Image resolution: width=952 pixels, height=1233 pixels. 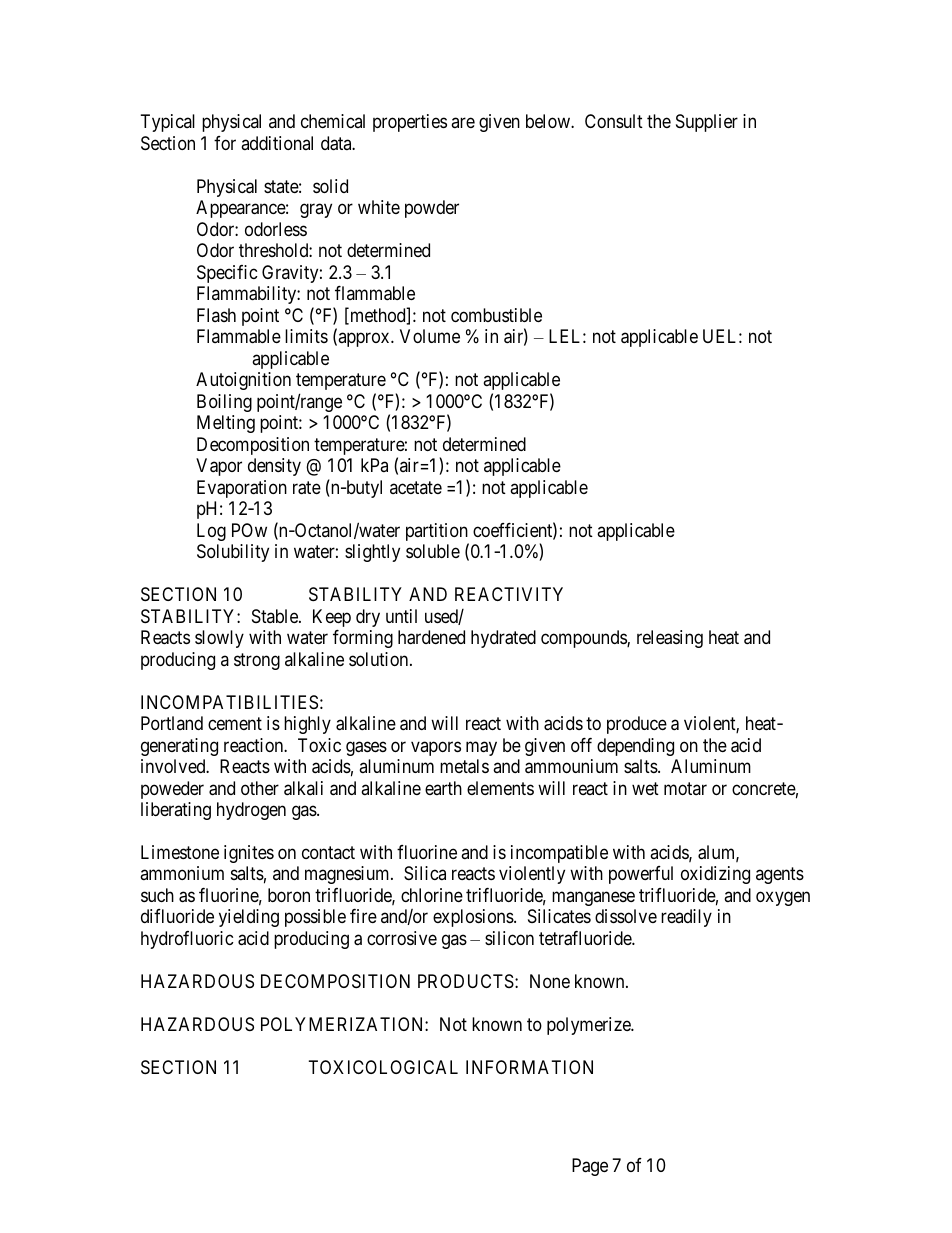 I want to click on INFORMATION, so click(x=529, y=1067).
